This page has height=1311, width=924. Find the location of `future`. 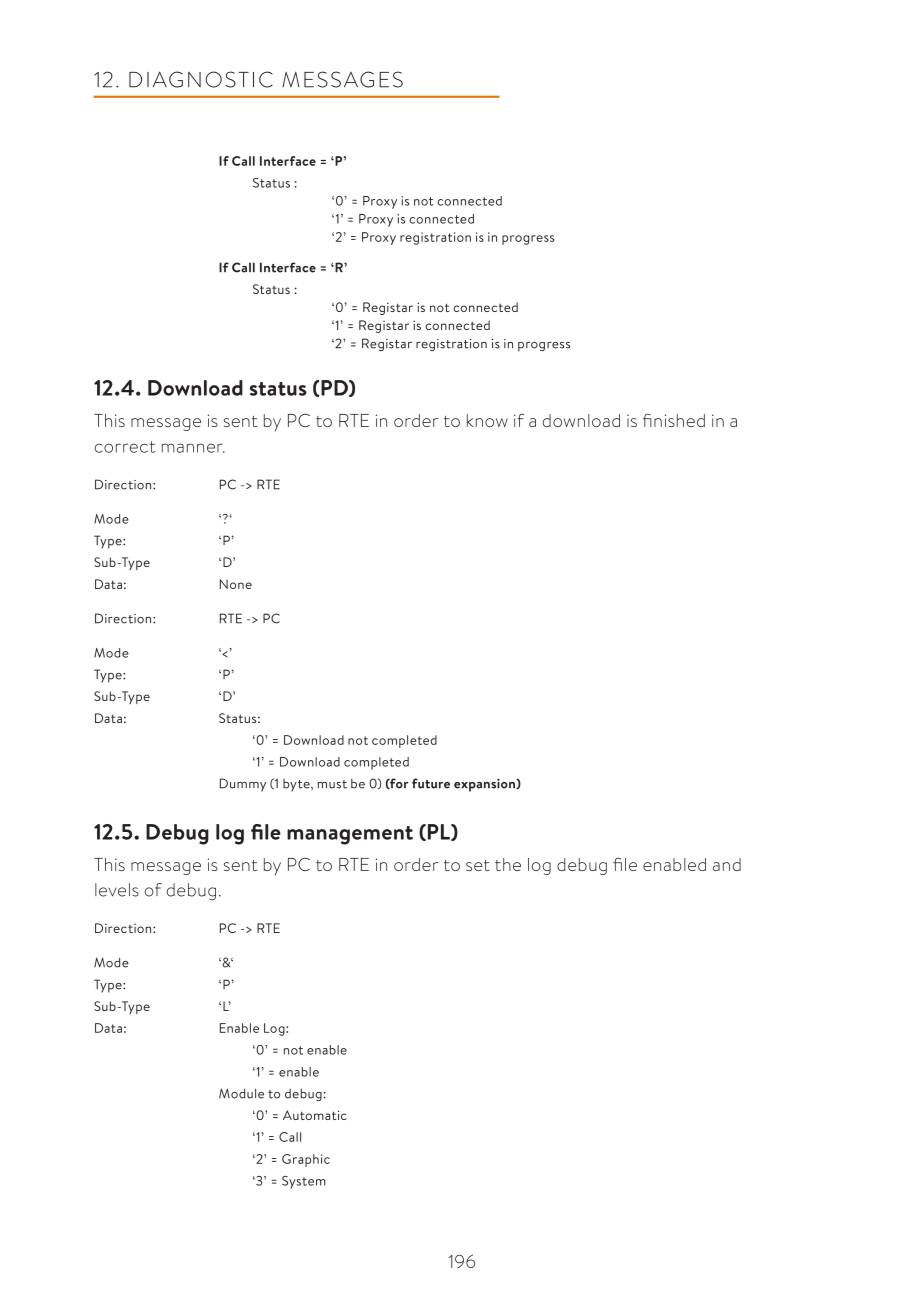

future is located at coordinates (431, 783).
